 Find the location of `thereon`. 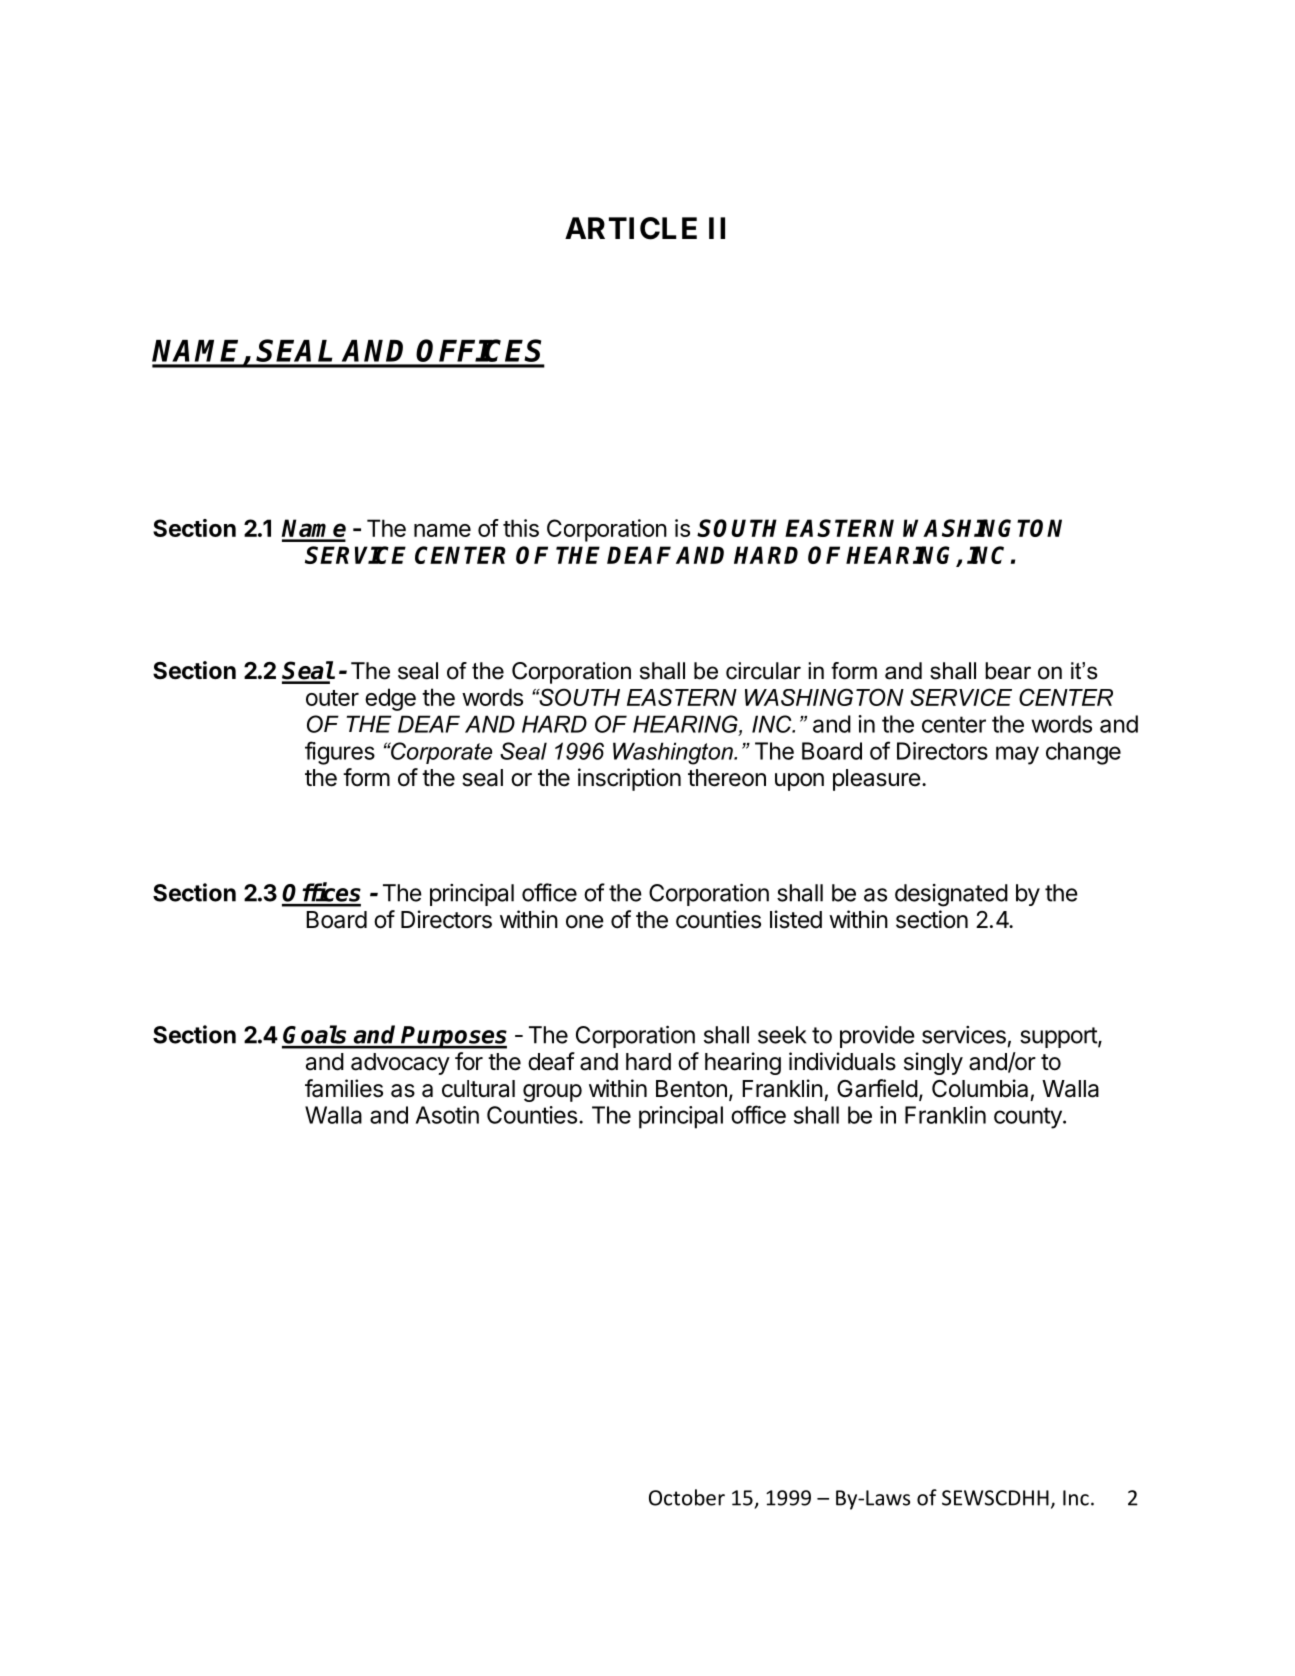

thereon is located at coordinates (727, 778).
